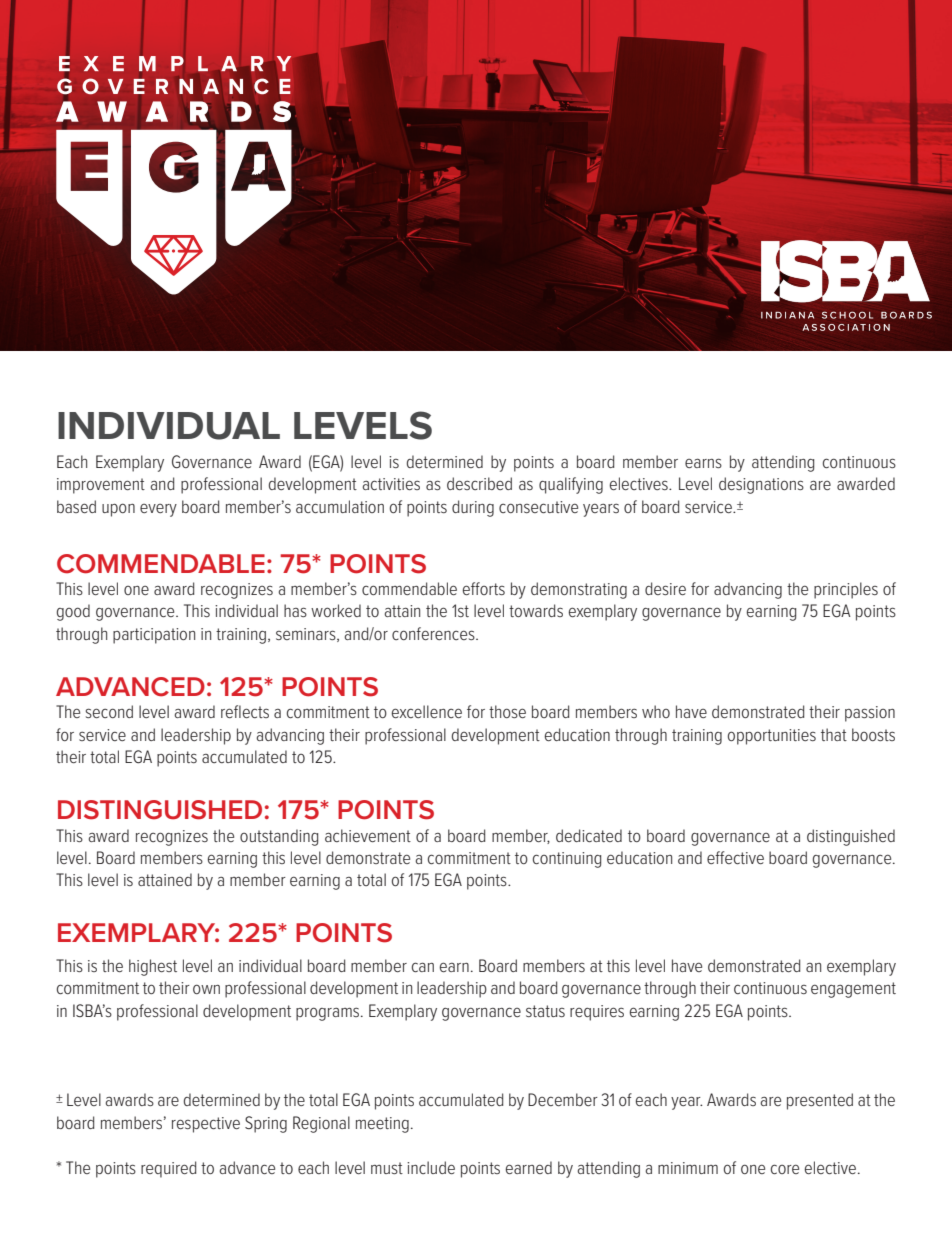 This image has height=1233, width=952. I want to click on those, so click(507, 711).
